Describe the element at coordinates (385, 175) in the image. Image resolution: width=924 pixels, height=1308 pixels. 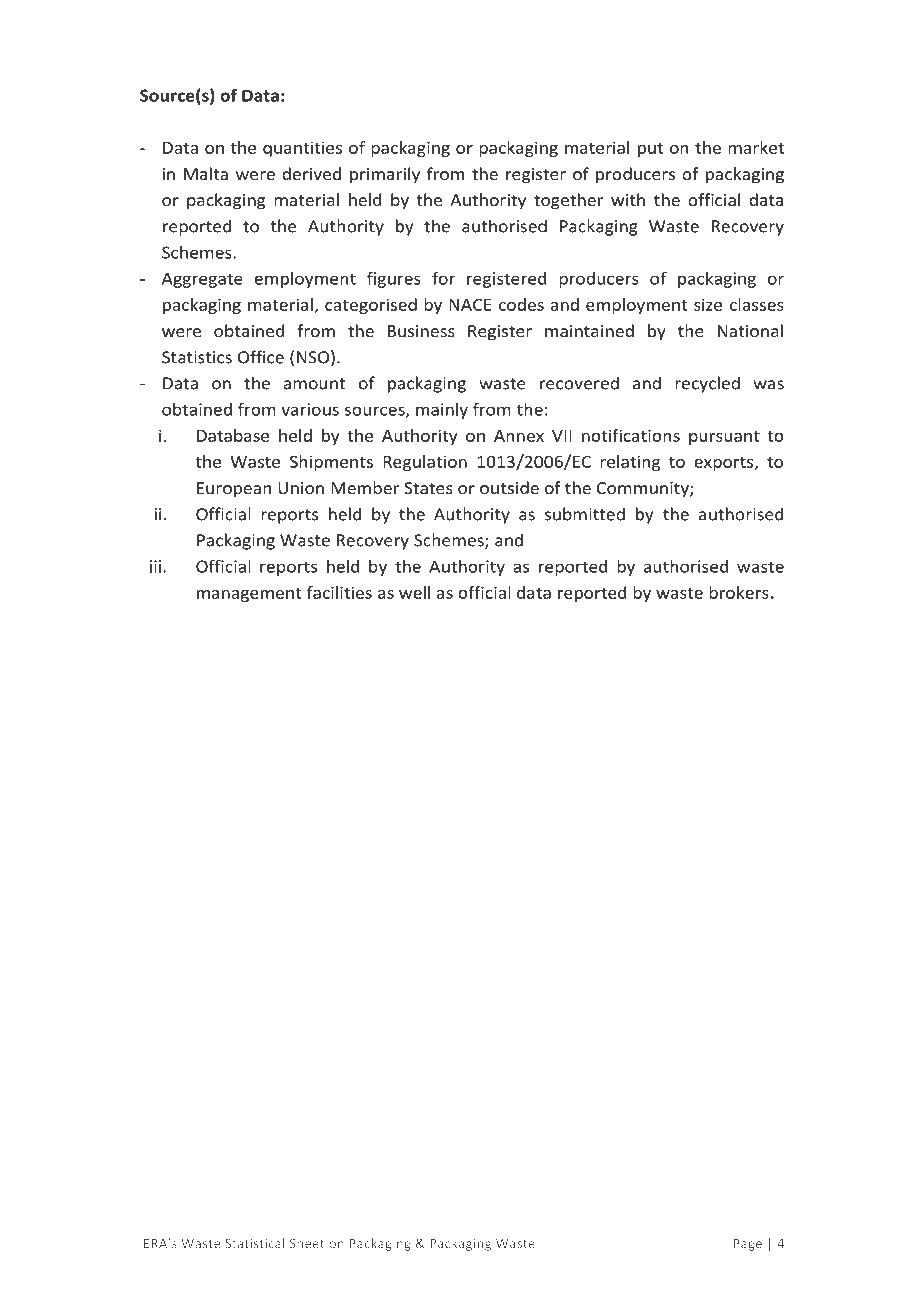
I see `primarily` at that location.
